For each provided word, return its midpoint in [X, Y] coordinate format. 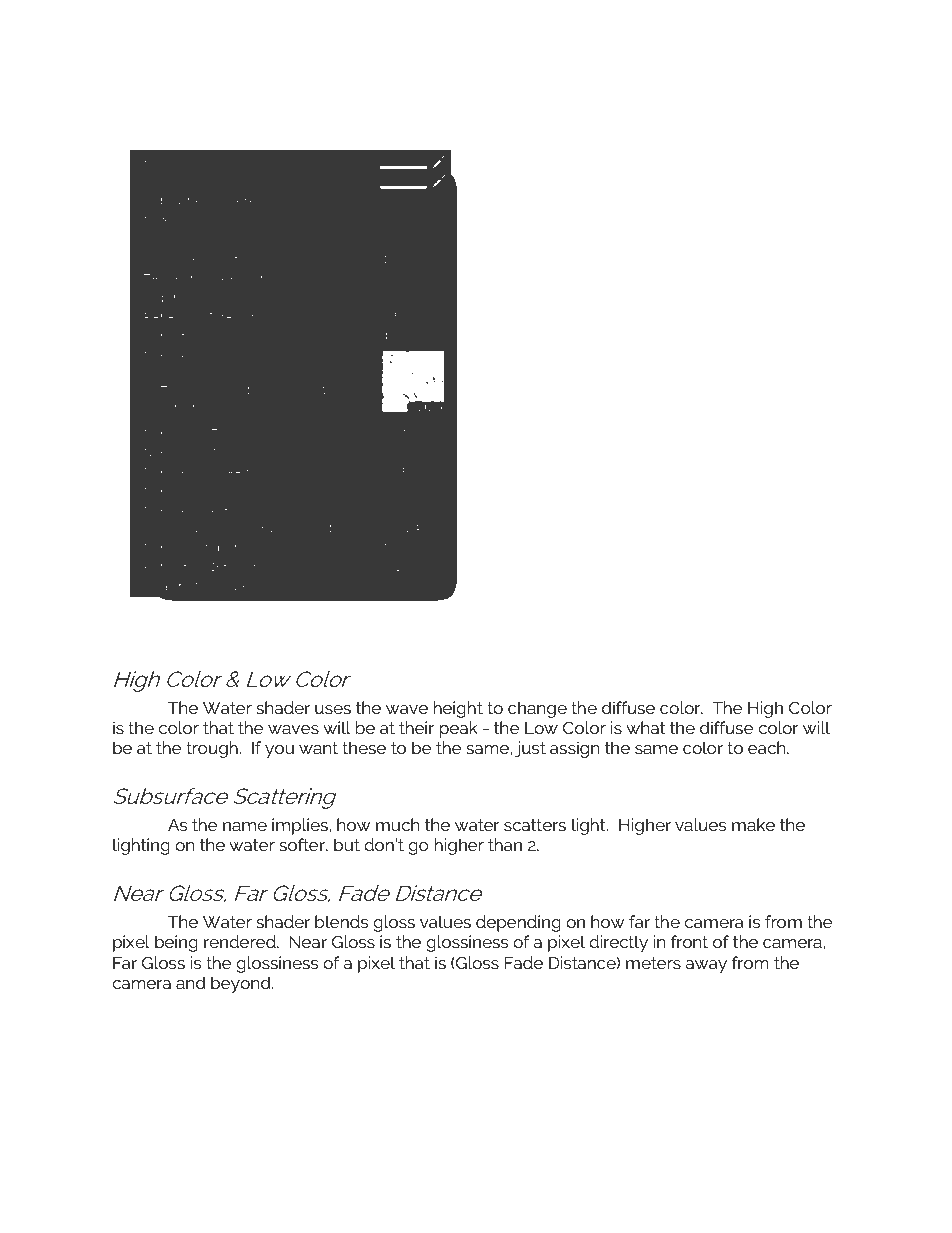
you [279, 751]
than [505, 844]
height [458, 709]
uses [333, 709]
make [753, 824]
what [645, 727]
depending [518, 923]
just [530, 749]
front [689, 941]
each [768, 747]
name [245, 826]
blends [341, 921]
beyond [242, 984]
